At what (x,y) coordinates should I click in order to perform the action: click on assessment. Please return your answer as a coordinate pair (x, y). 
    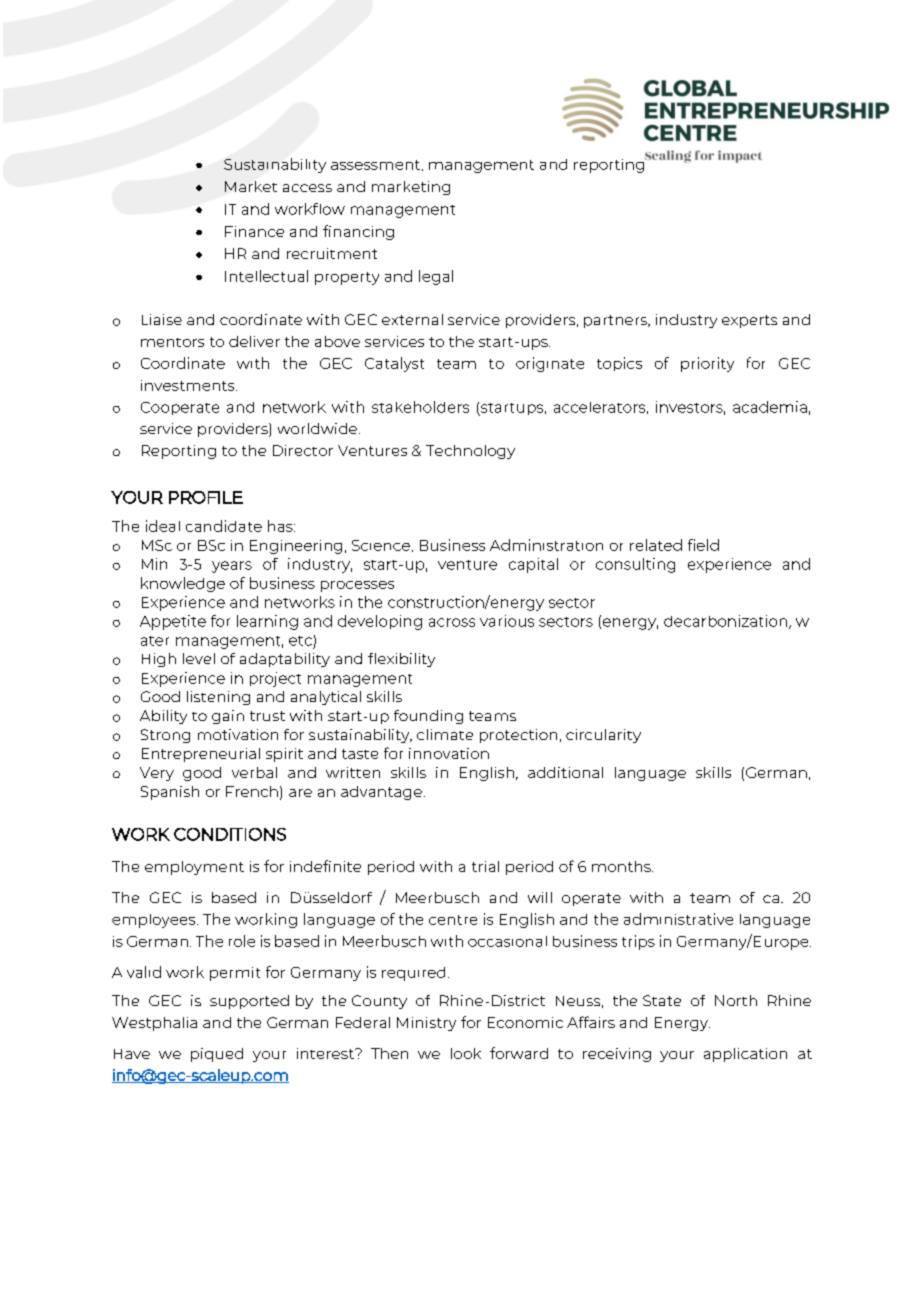
    Looking at the image, I should click on (377, 165).
